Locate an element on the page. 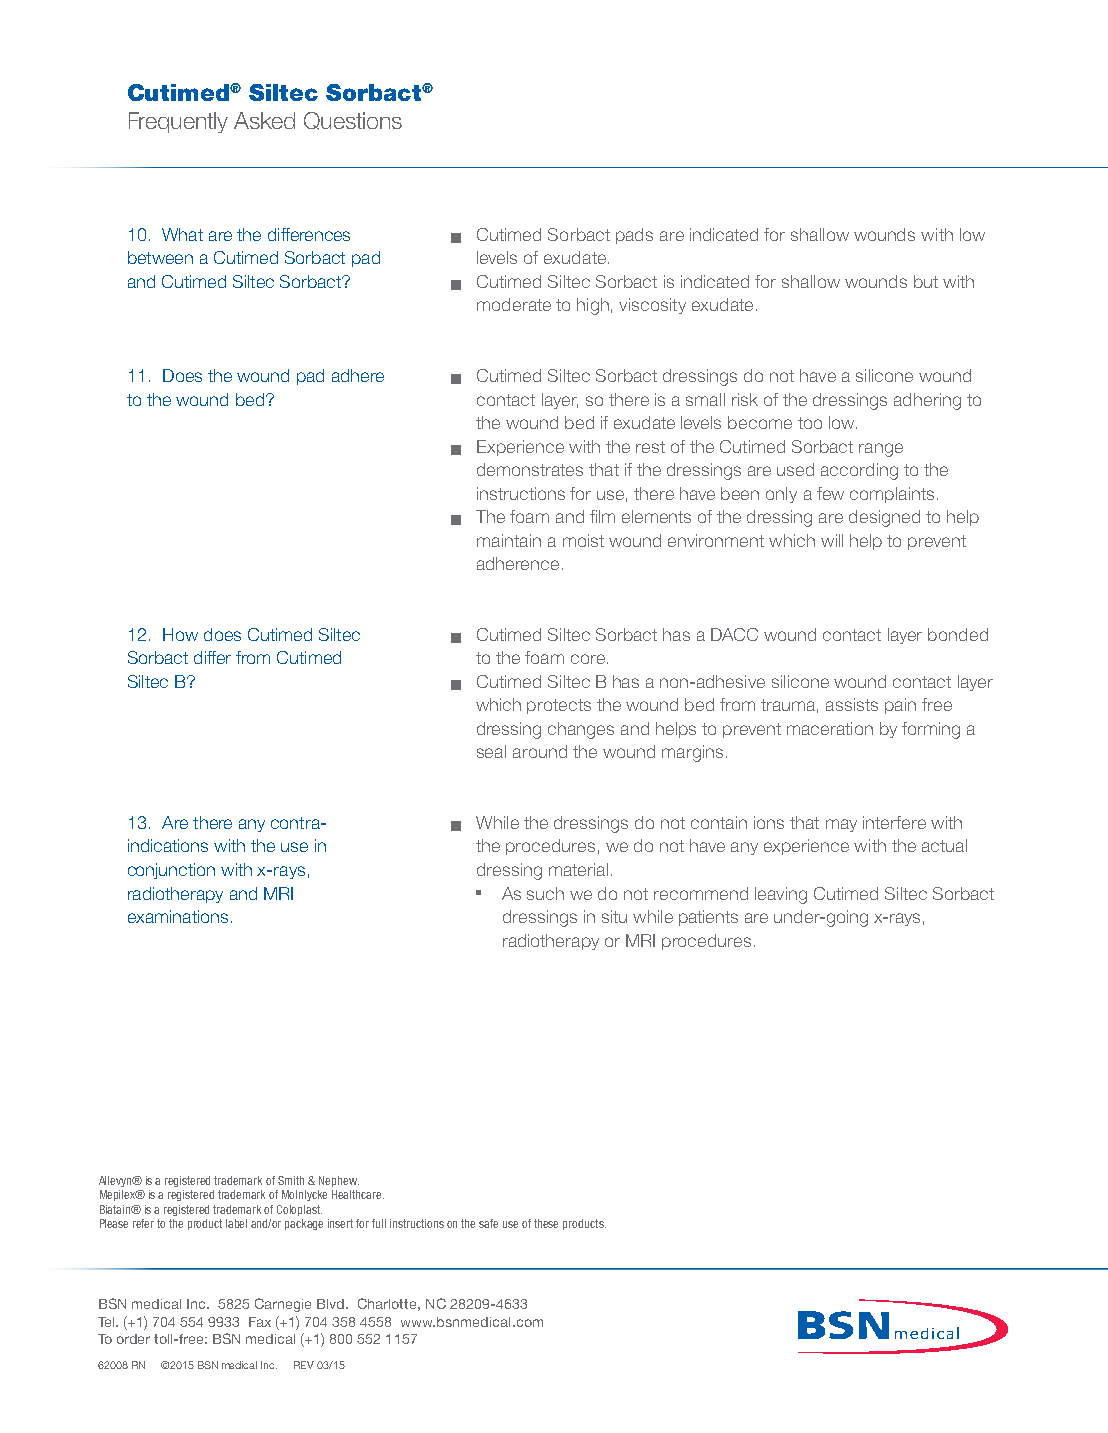  How is located at coordinates (180, 634).
